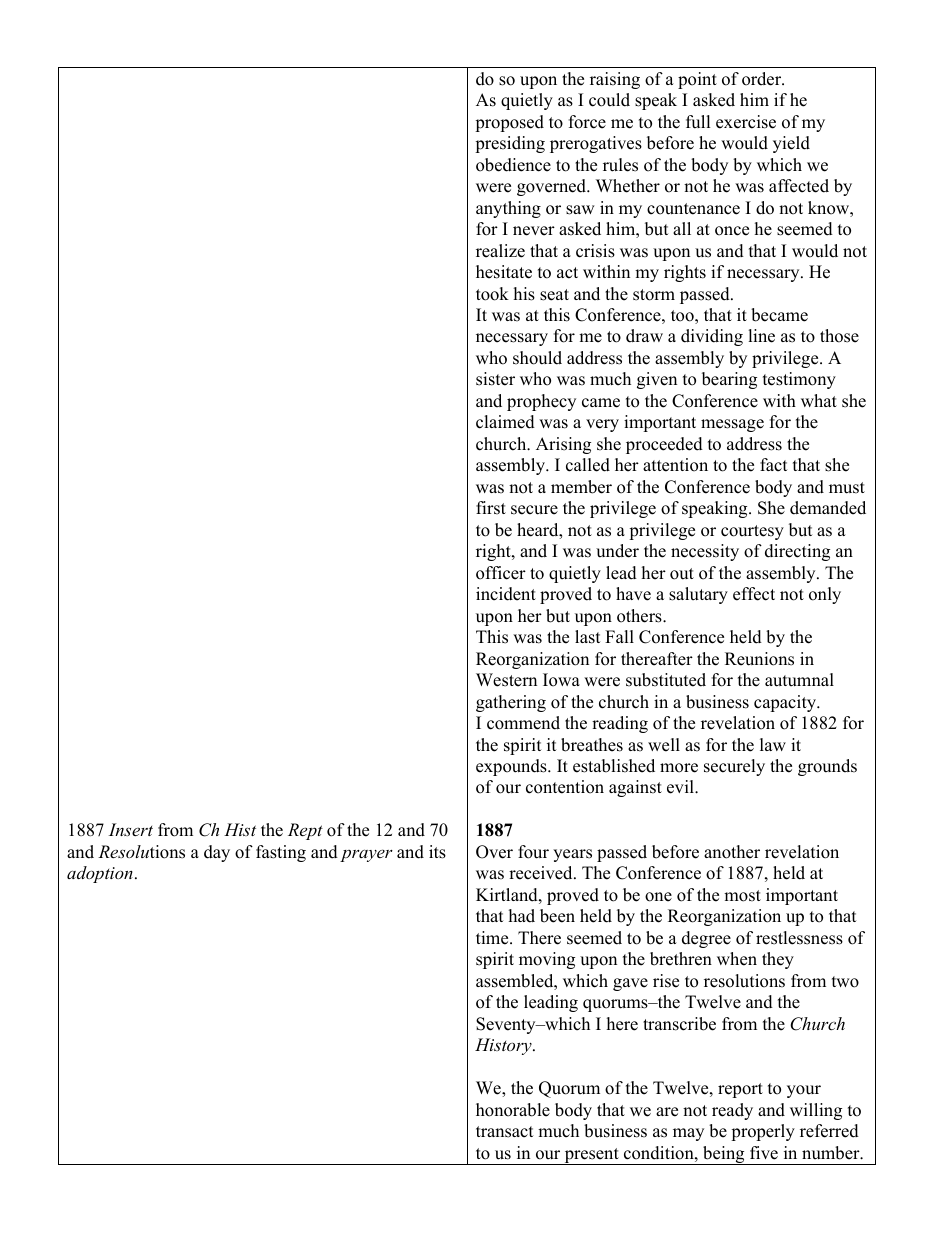 The height and width of the screenshot is (1233, 952). I want to click on first, so click(491, 508).
